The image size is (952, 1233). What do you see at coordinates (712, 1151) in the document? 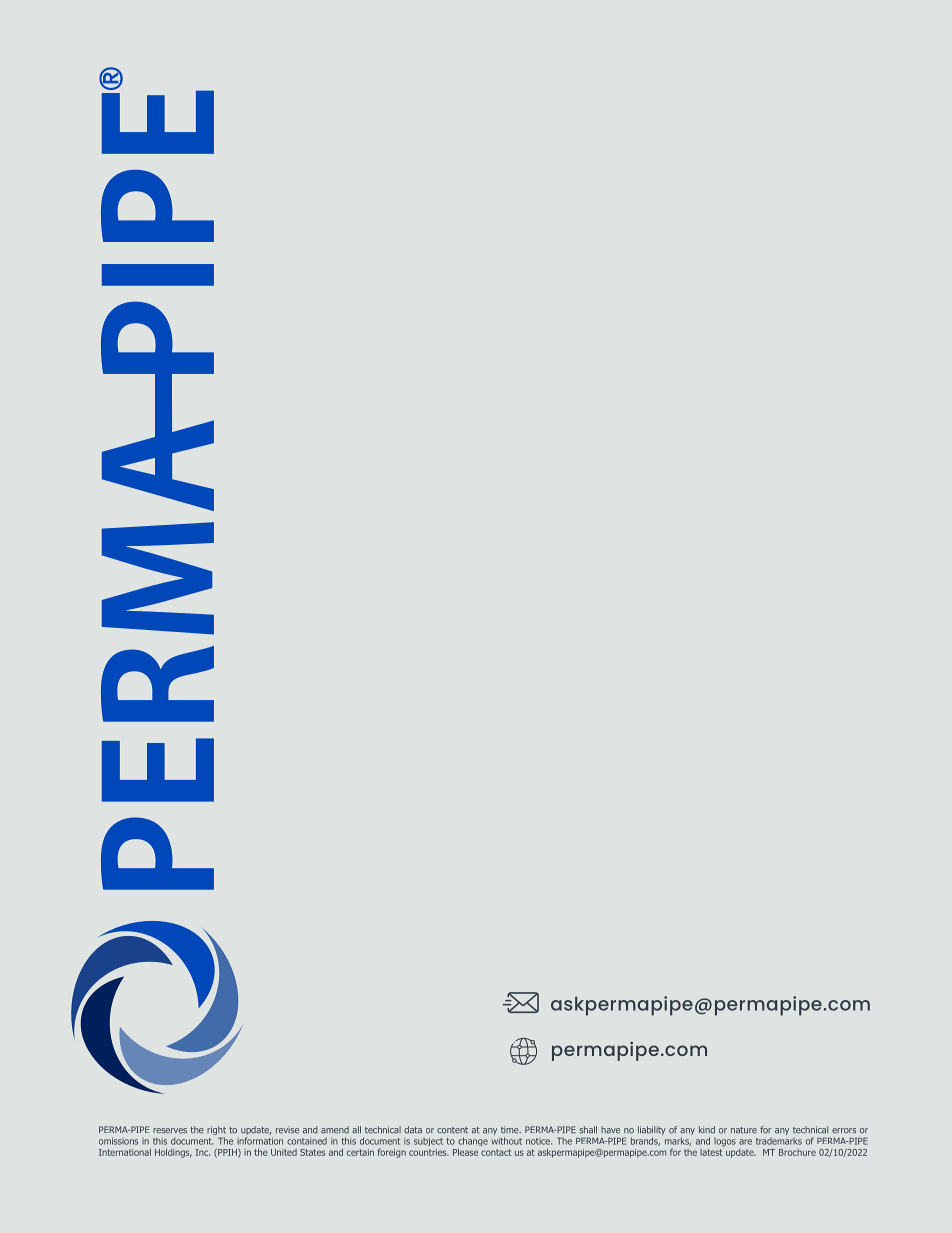
I see `latest` at bounding box center [712, 1151].
